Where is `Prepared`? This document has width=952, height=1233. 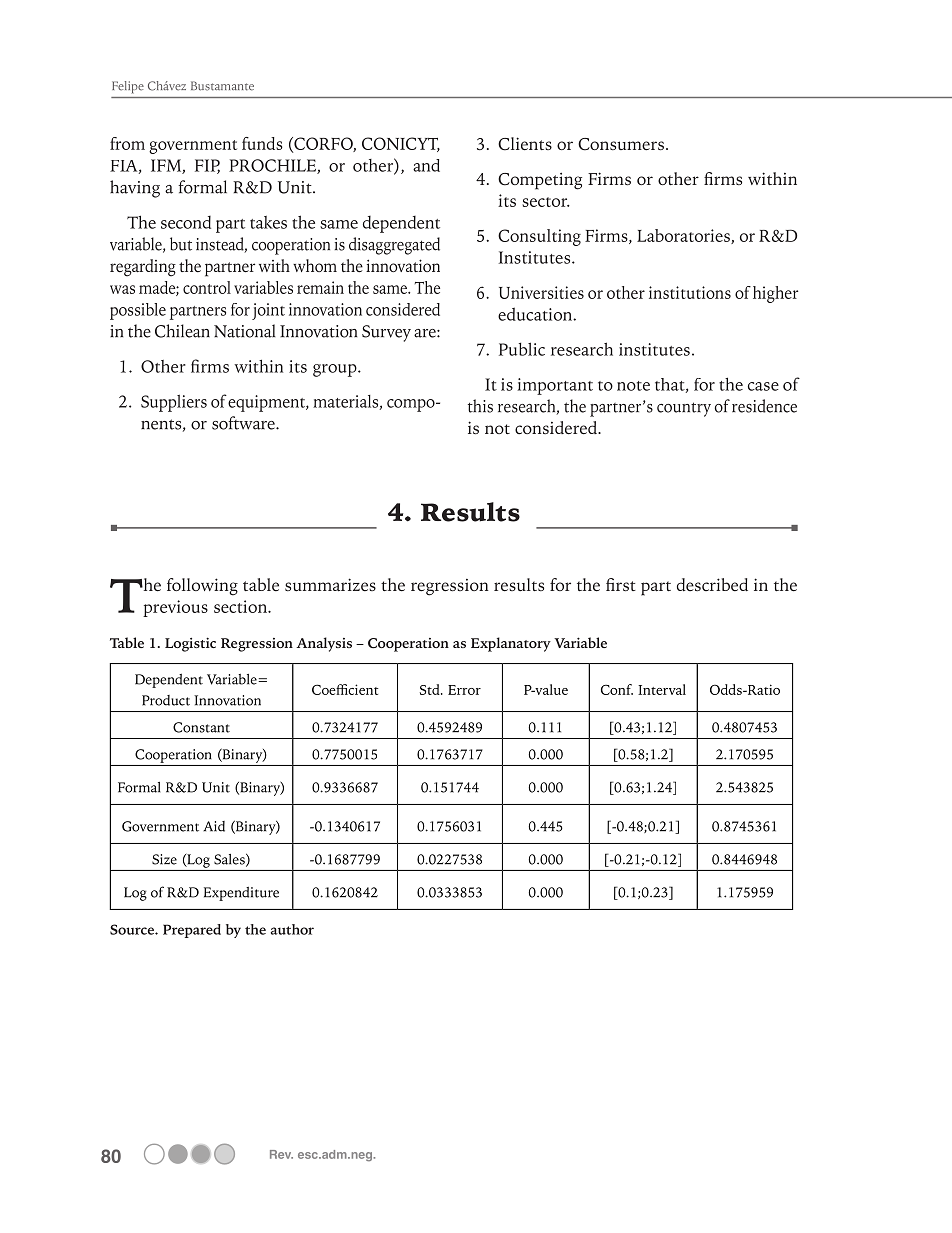
Prepared is located at coordinates (192, 931).
